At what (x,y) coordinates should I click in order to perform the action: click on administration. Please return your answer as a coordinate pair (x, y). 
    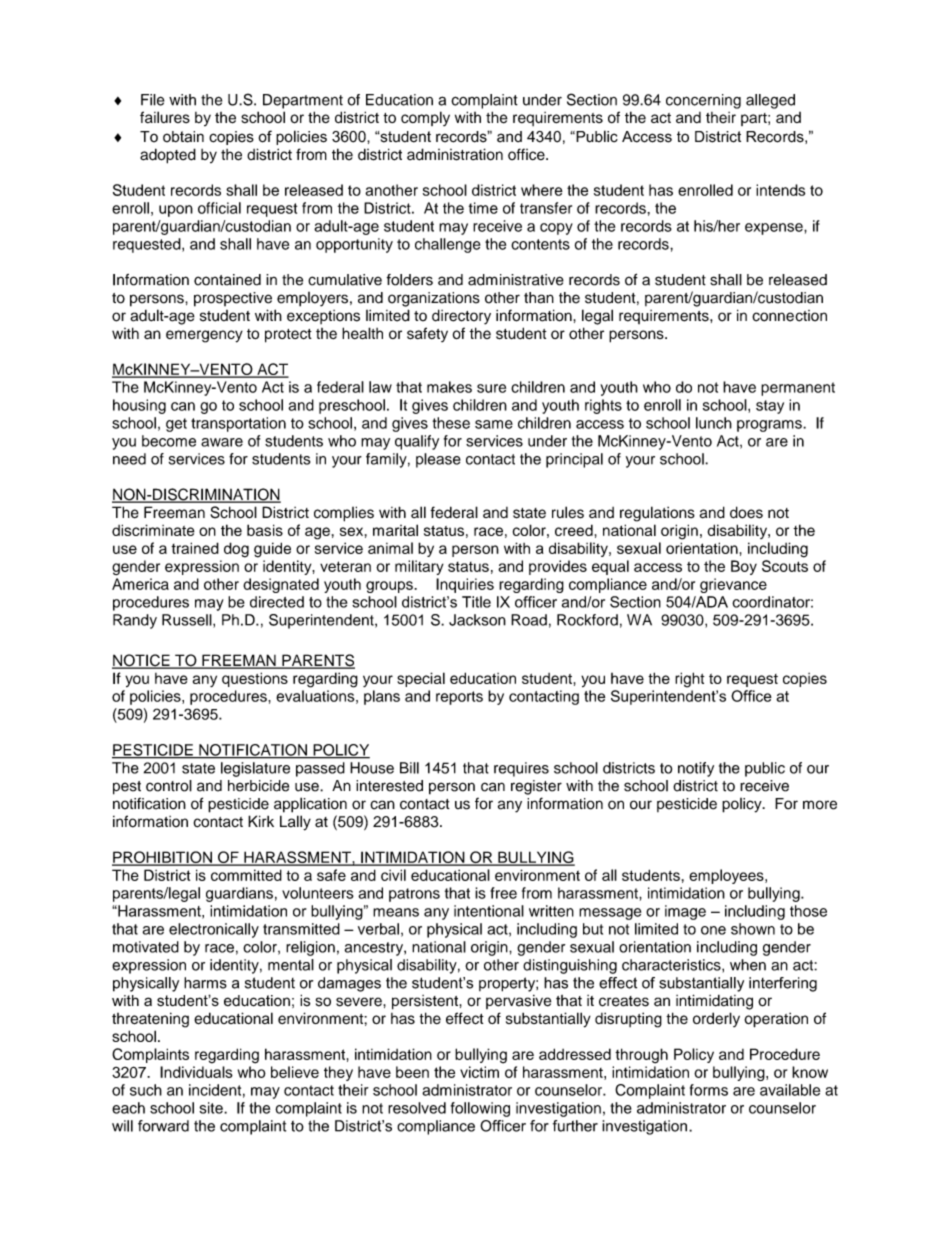
    Looking at the image, I should click on (455, 154).
